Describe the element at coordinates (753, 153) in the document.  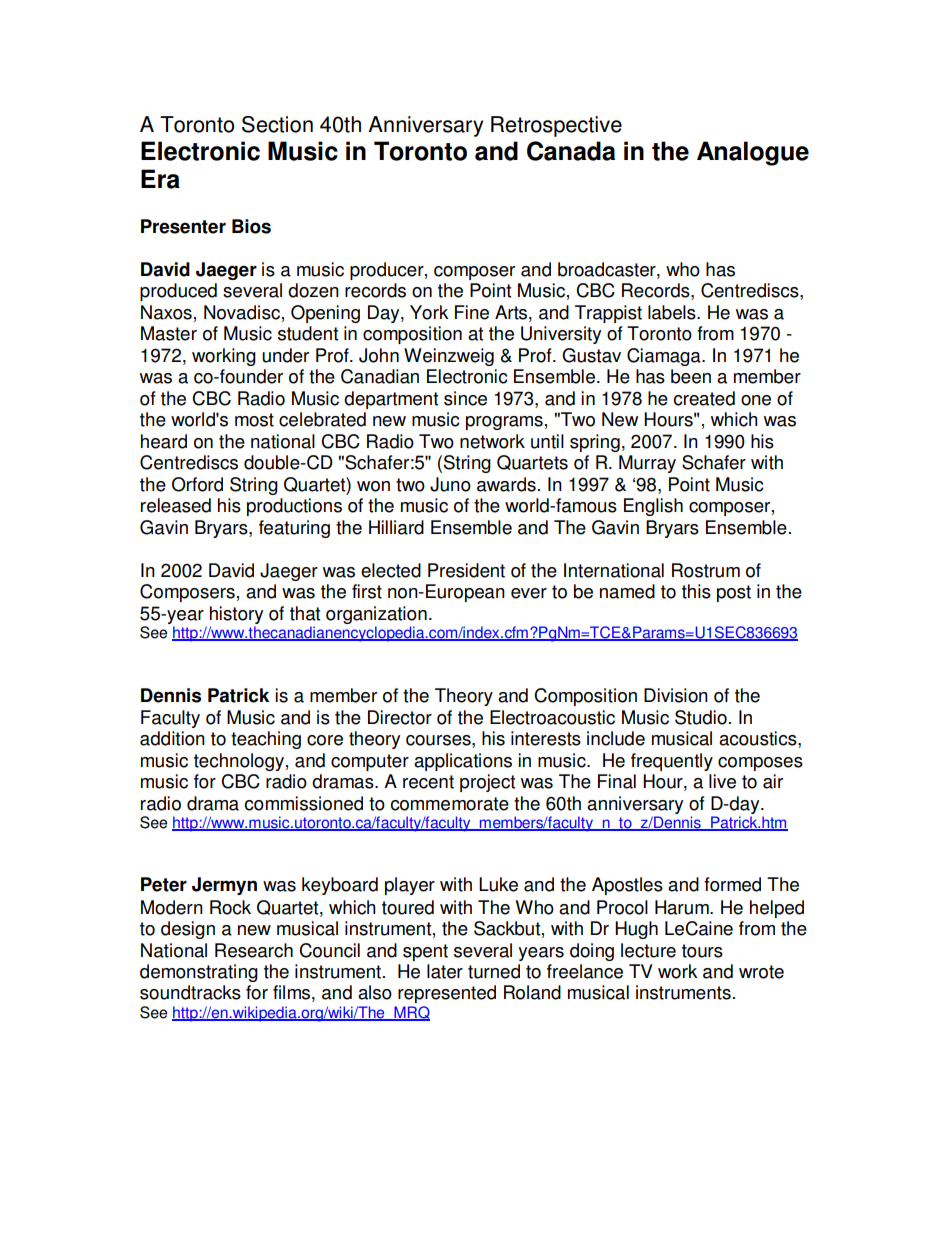
I see `Analogue` at that location.
